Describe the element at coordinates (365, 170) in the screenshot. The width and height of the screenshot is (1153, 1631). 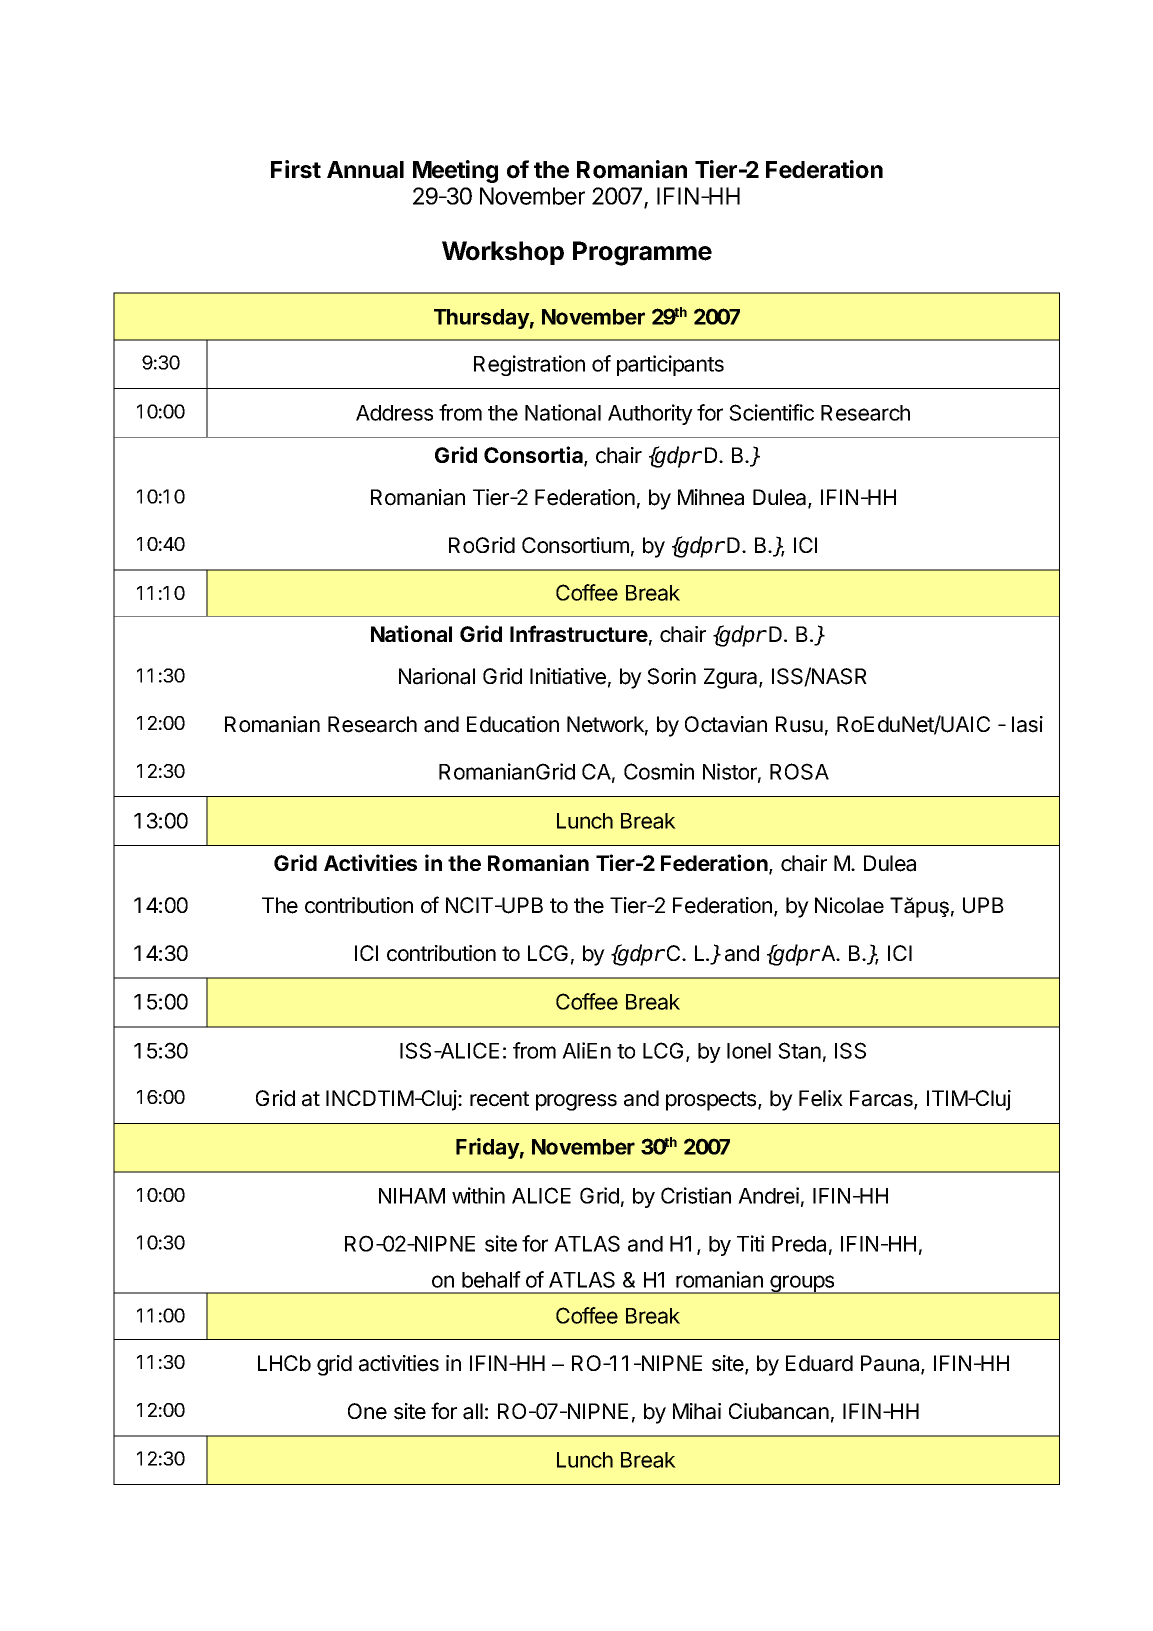
I see `Annual` at that location.
